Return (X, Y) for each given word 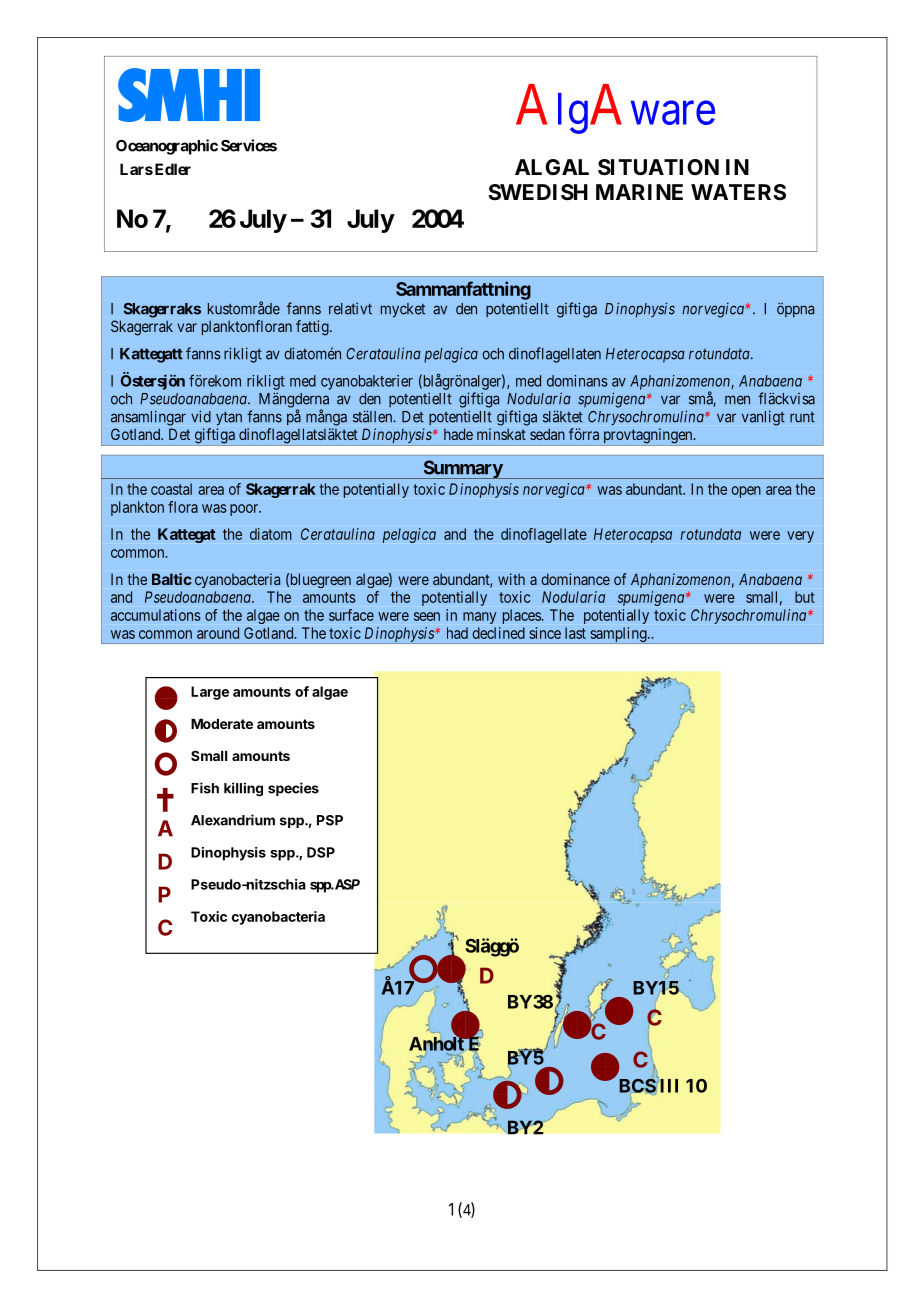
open (746, 492)
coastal (171, 489)
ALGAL (552, 167)
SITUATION (658, 167)
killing (243, 789)
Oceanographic (167, 147)
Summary (462, 469)
